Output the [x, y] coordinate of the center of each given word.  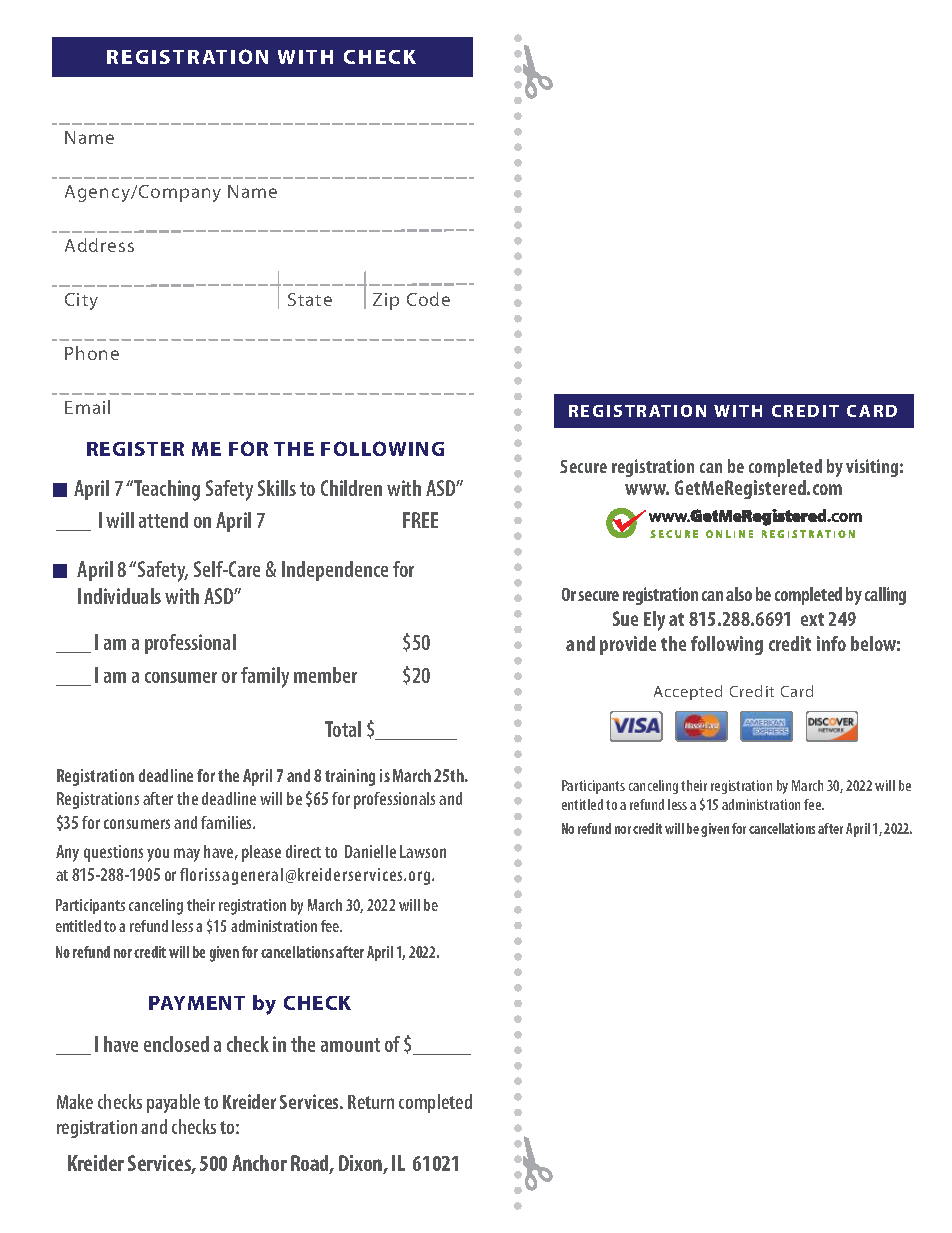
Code [428, 299]
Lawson [423, 851]
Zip [386, 301]
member [325, 675]
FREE [420, 520]
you [158, 855]
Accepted [688, 692]
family [265, 677]
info [831, 643]
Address [99, 245]
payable [173, 1103]
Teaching [166, 490]
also [739, 594]
